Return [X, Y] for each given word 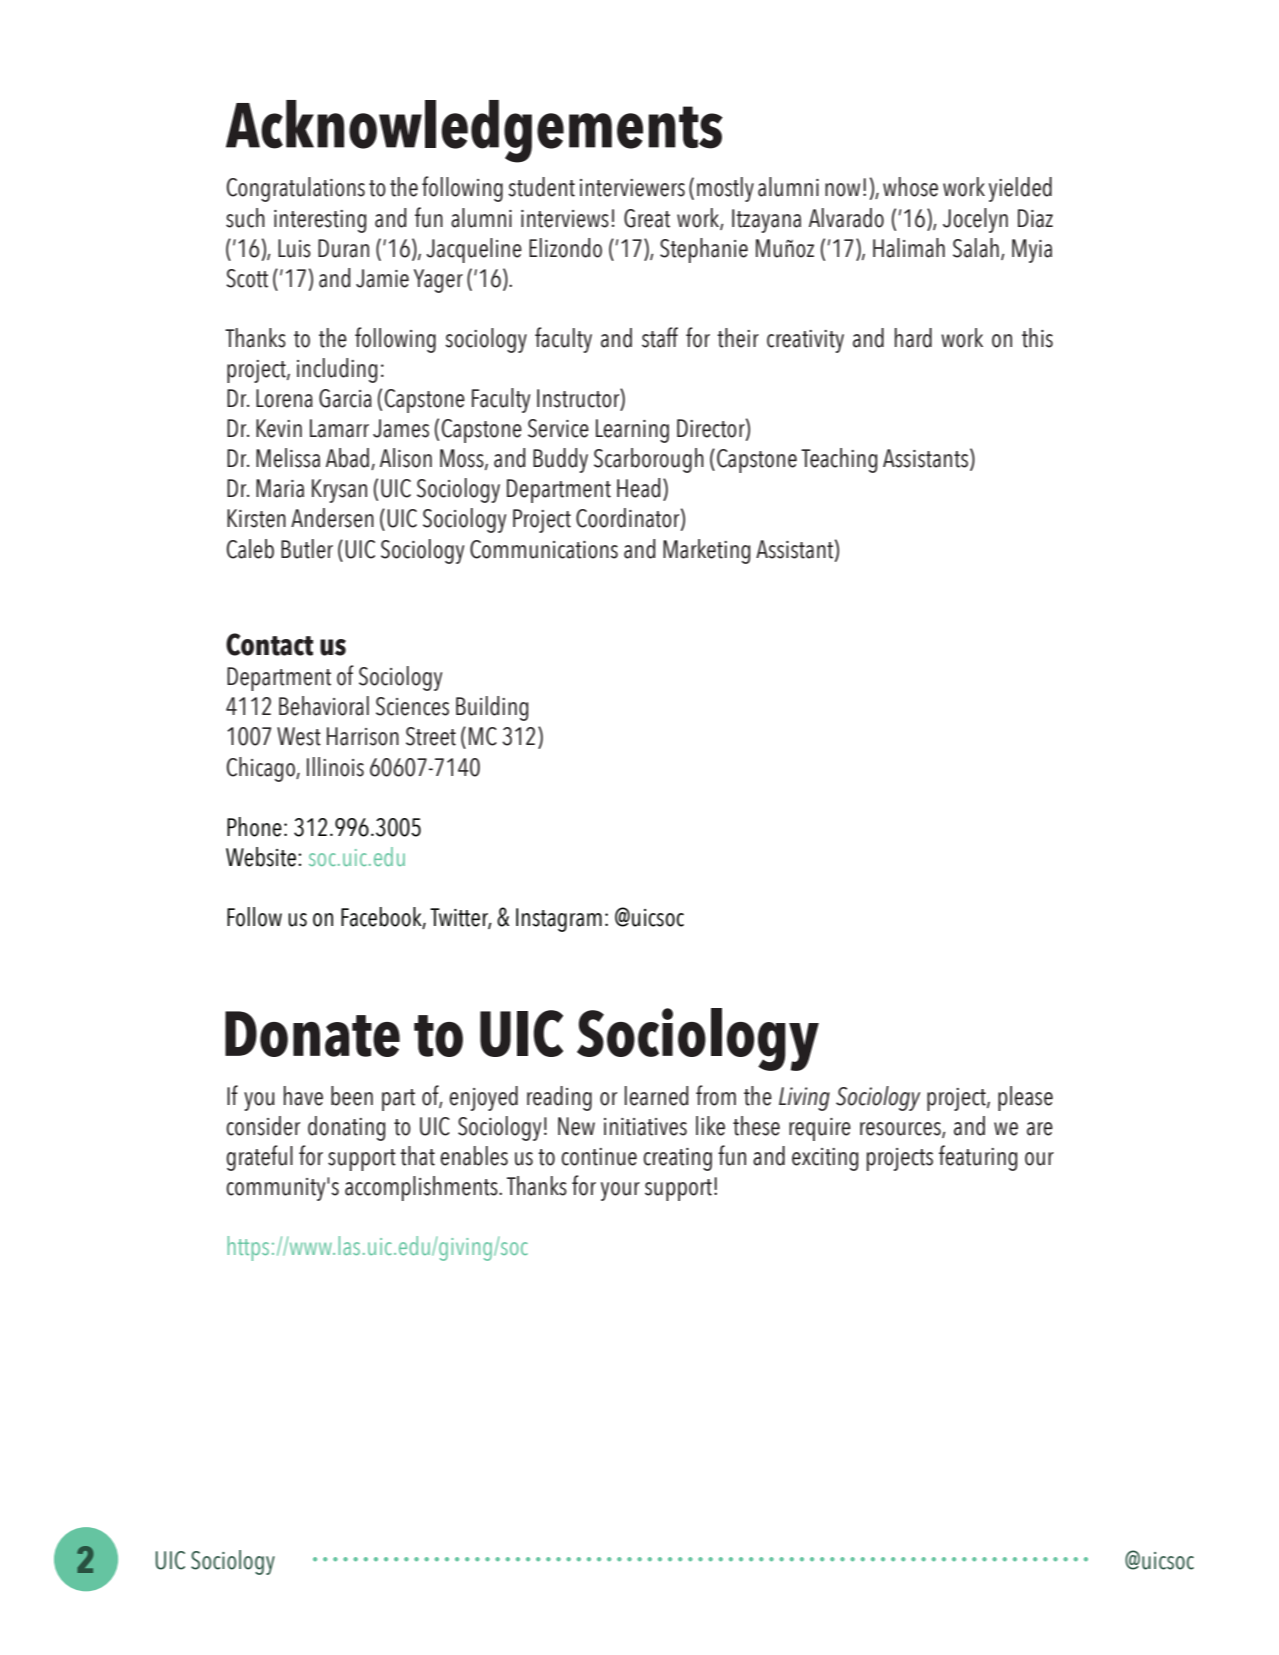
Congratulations [296, 189]
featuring [978, 1158]
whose [910, 187]
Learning [632, 431]
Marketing [706, 551]
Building [492, 708]
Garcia [345, 398]
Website [261, 857]
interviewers [632, 188]
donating [346, 1128]
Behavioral [324, 706]
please [1025, 1098]
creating [677, 1159]
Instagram [559, 920]
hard [913, 338]
